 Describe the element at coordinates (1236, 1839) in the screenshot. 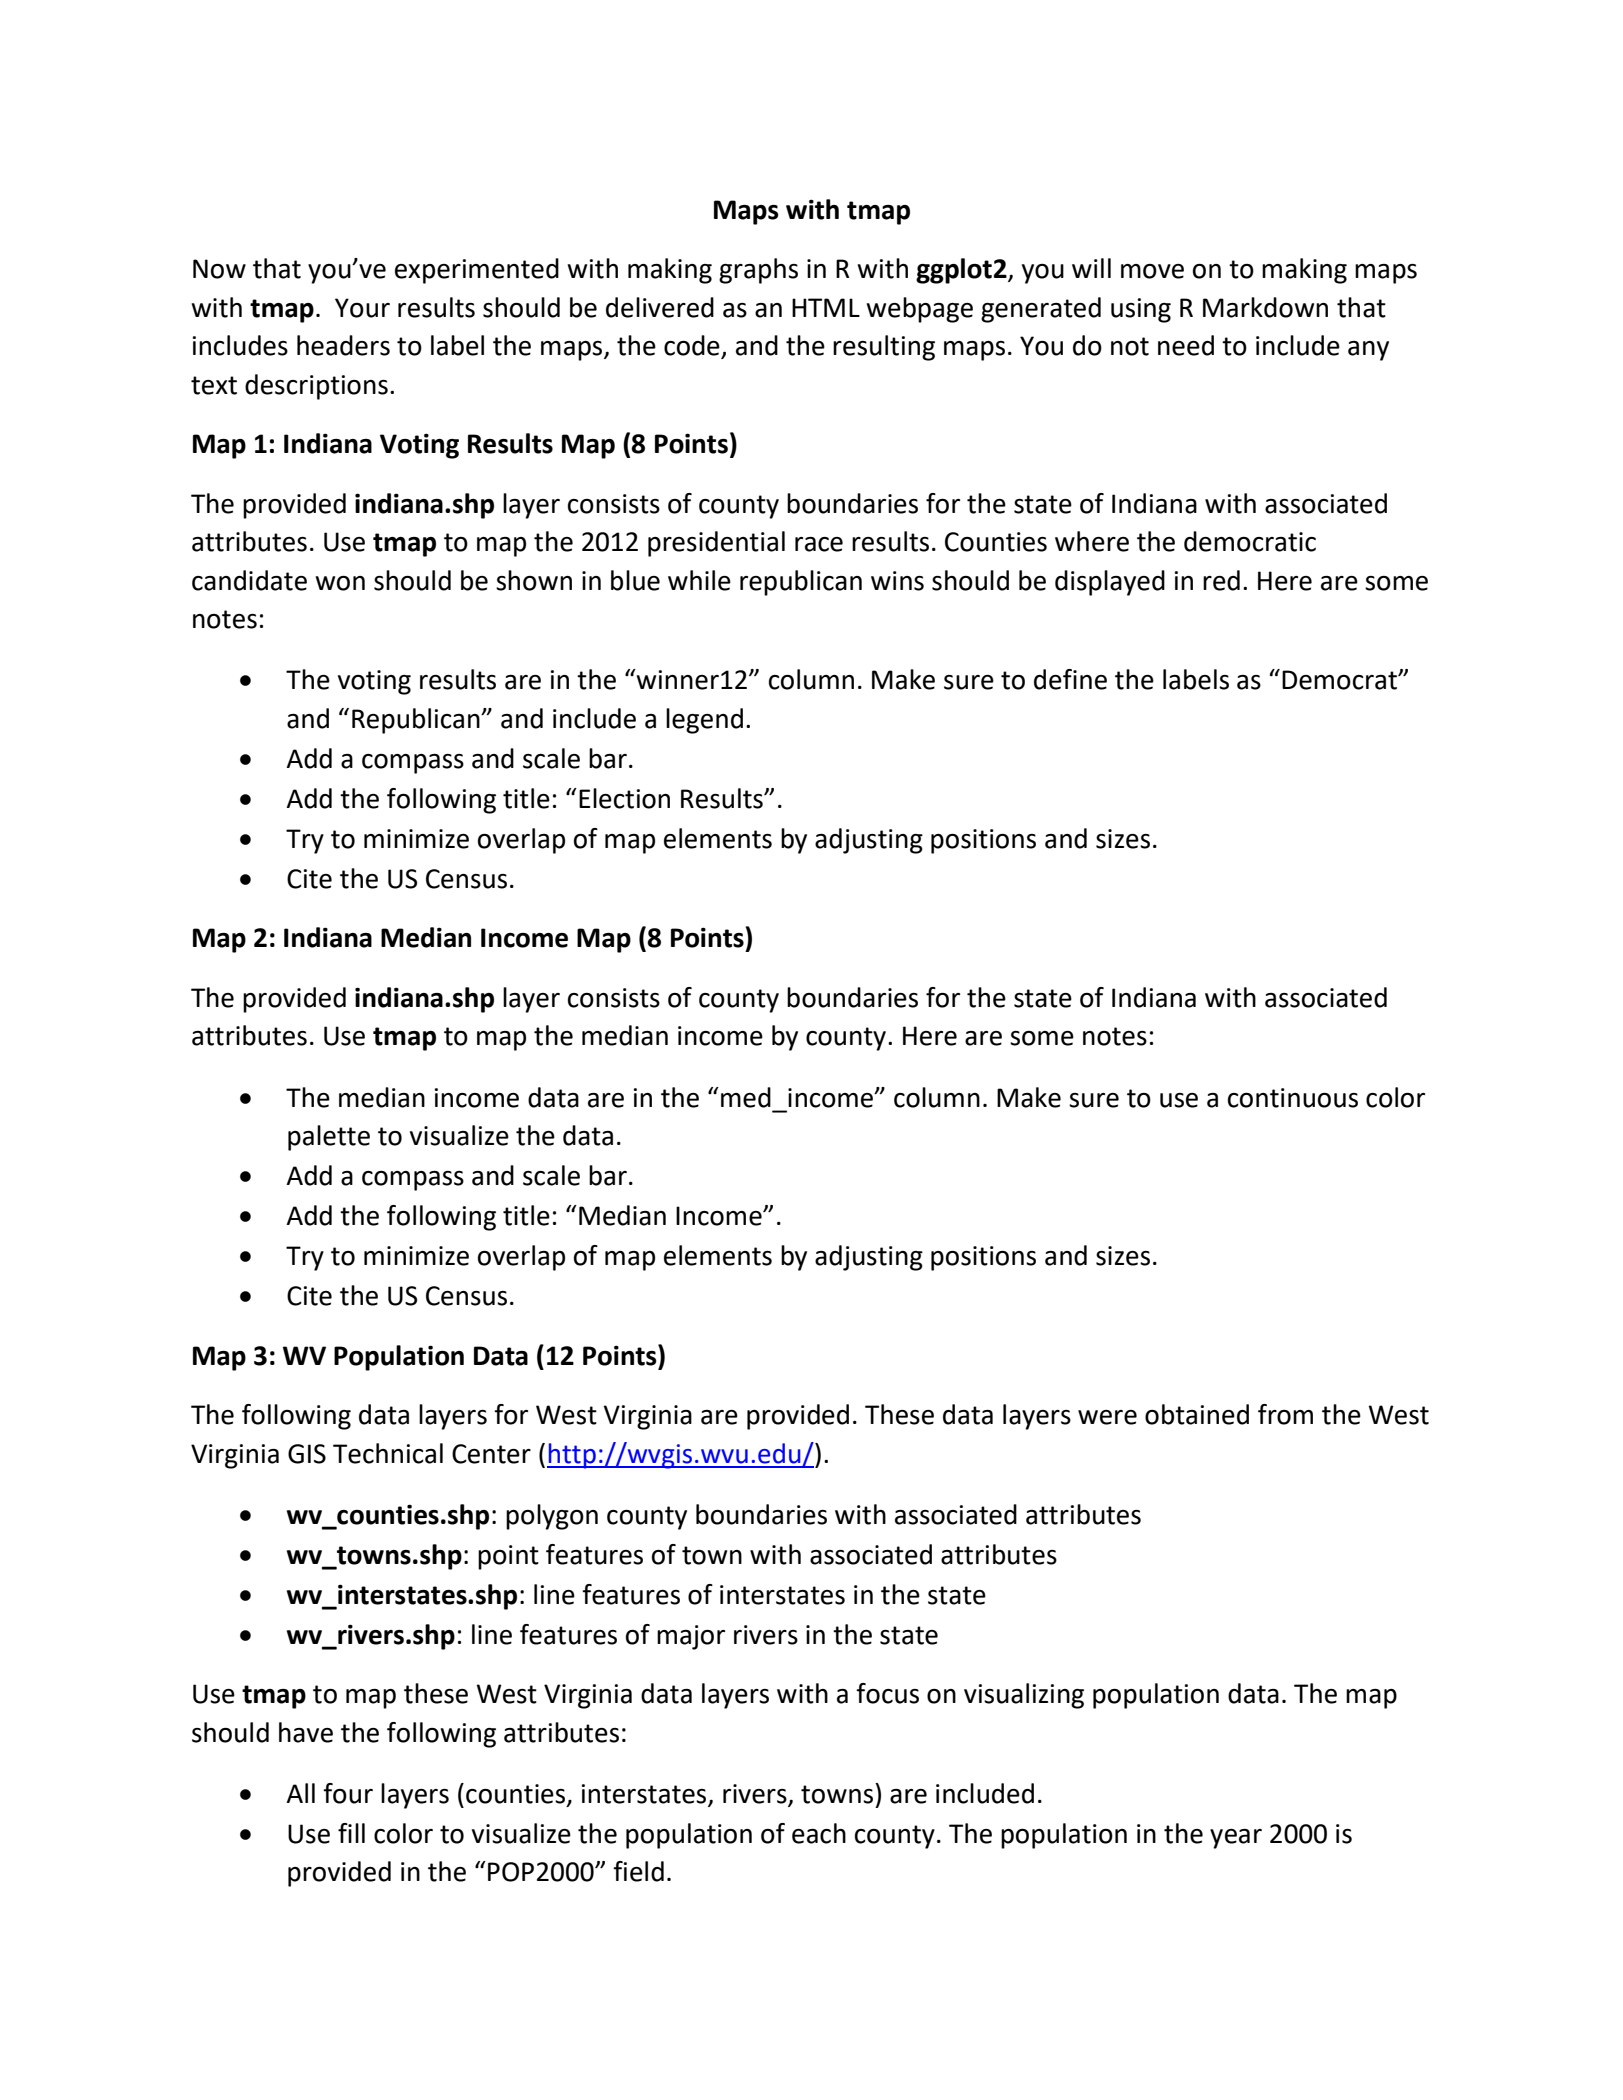

I see `year` at that location.
